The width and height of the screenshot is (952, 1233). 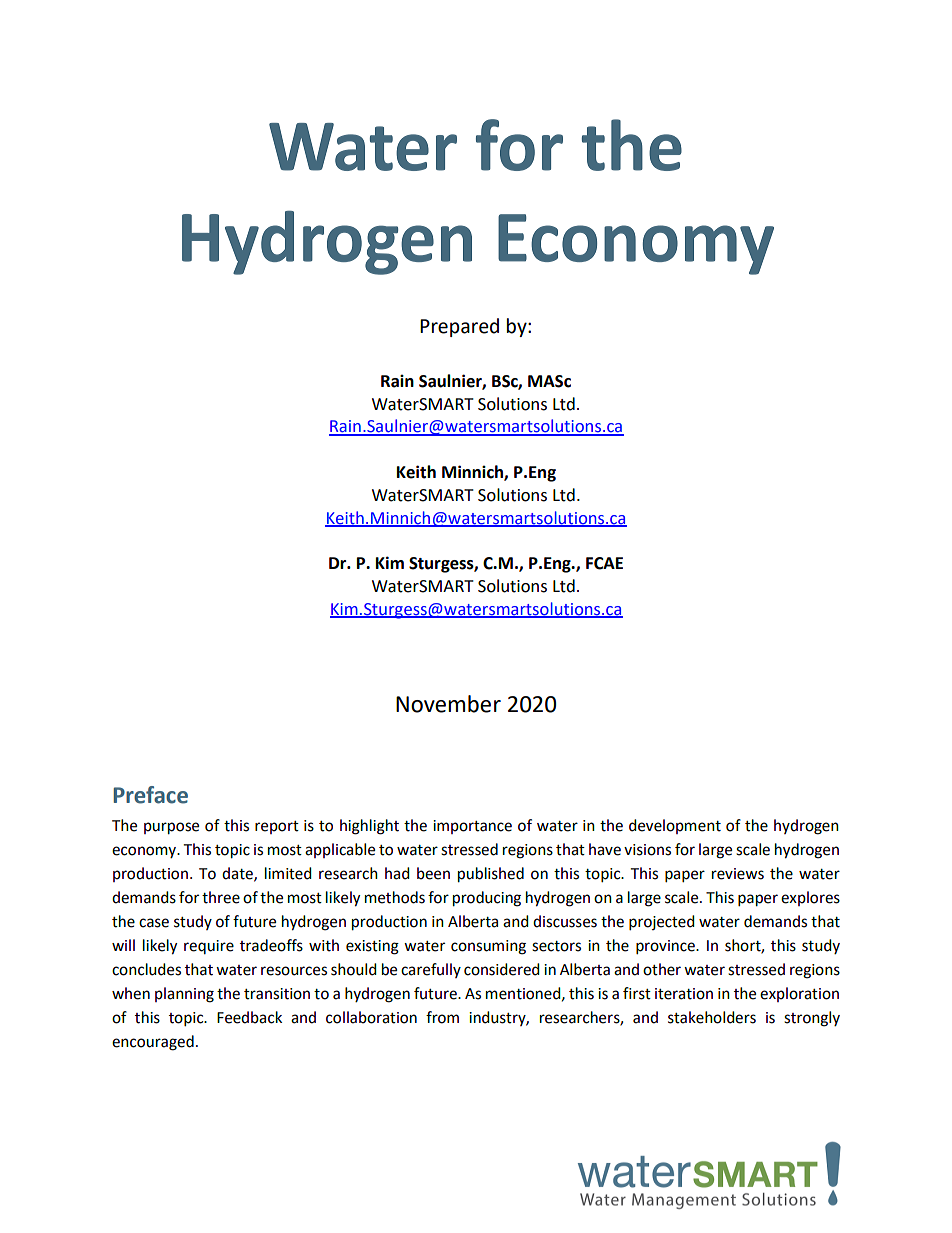 What do you see at coordinates (738, 874) in the screenshot?
I see `reviews` at bounding box center [738, 874].
